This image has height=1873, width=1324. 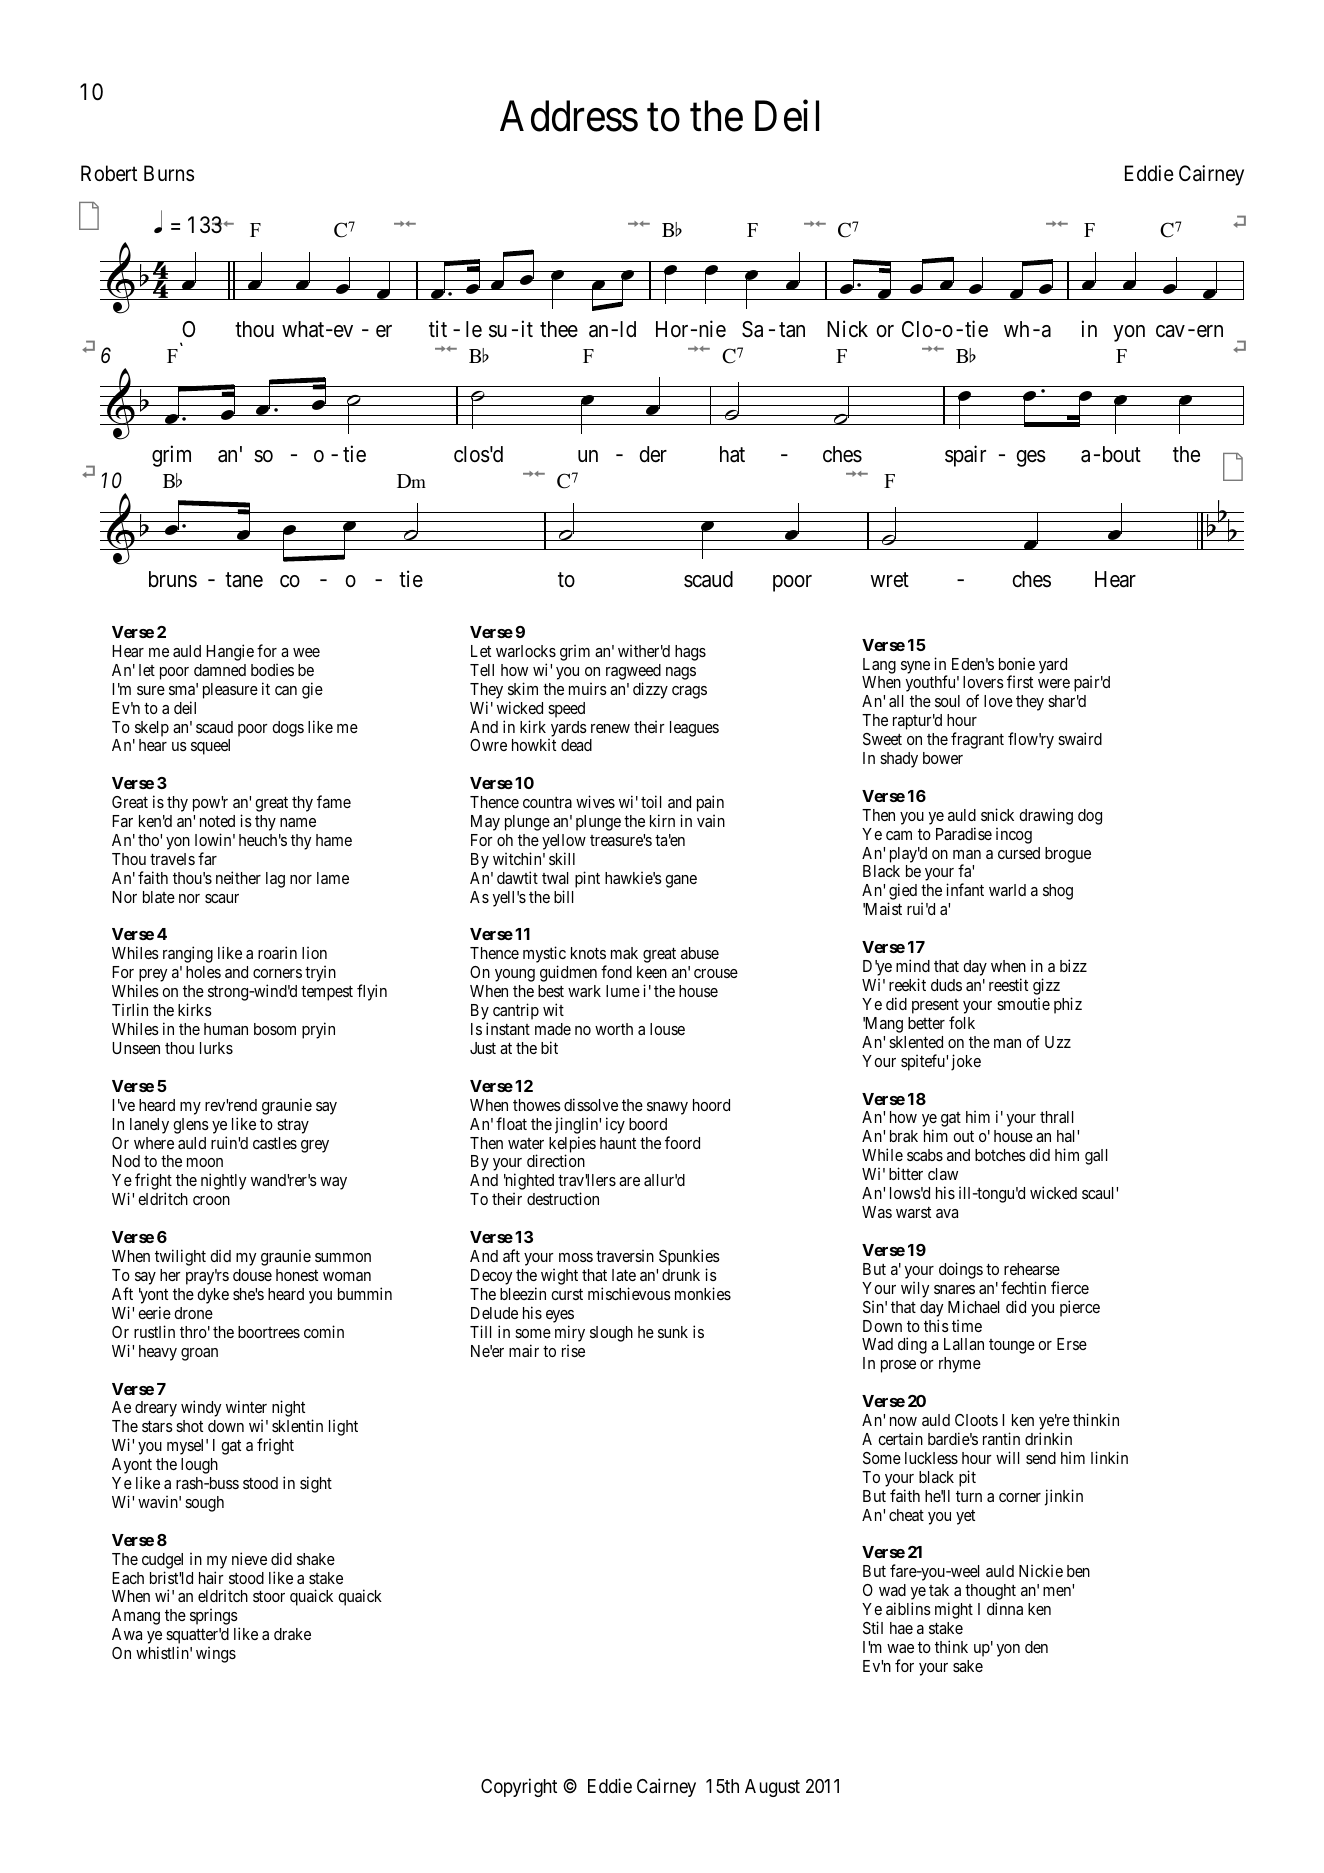 I want to click on mak, so click(x=624, y=953).
